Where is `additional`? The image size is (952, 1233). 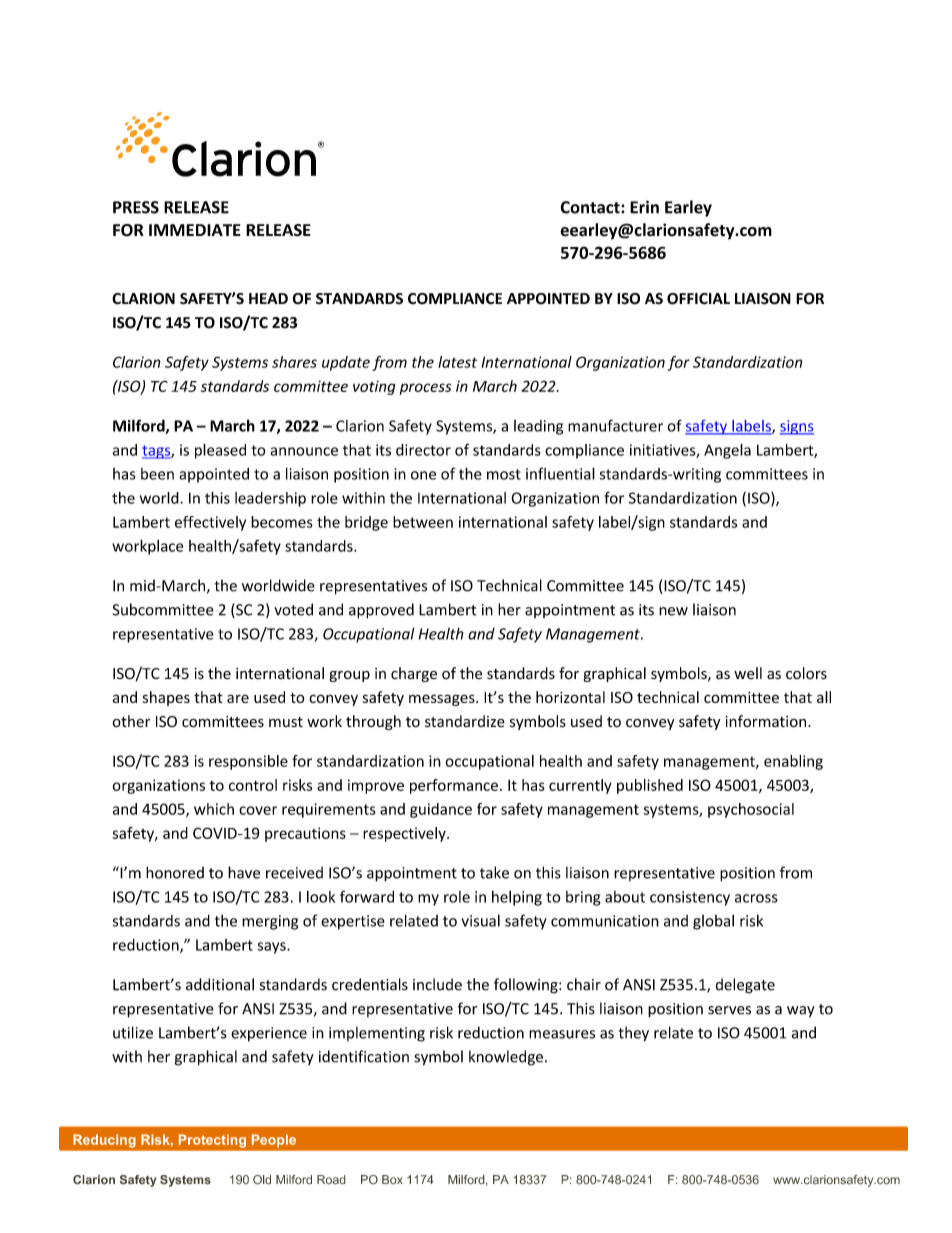 additional is located at coordinates (220, 984).
